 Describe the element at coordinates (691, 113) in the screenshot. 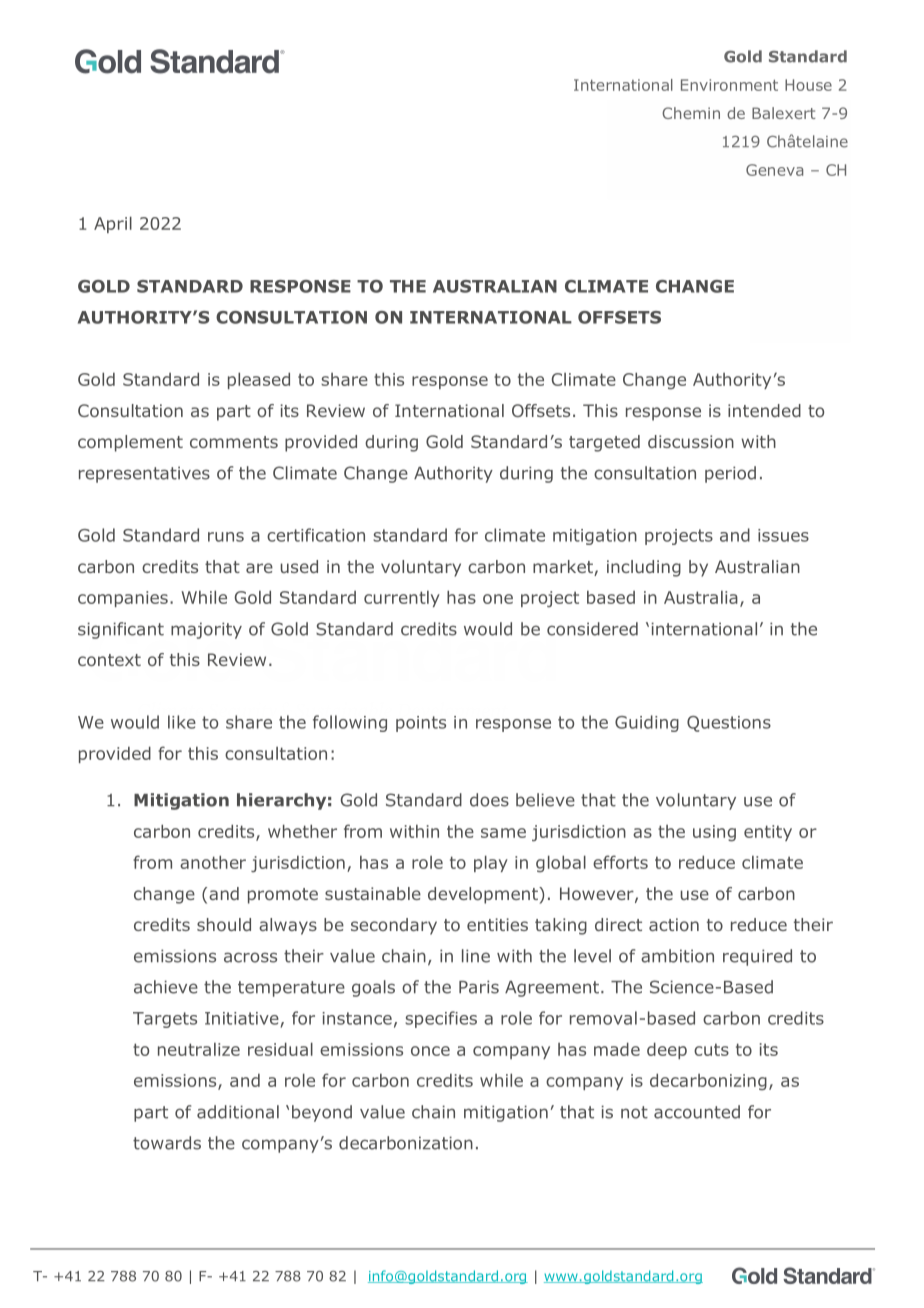

I see `Chemin` at that location.
